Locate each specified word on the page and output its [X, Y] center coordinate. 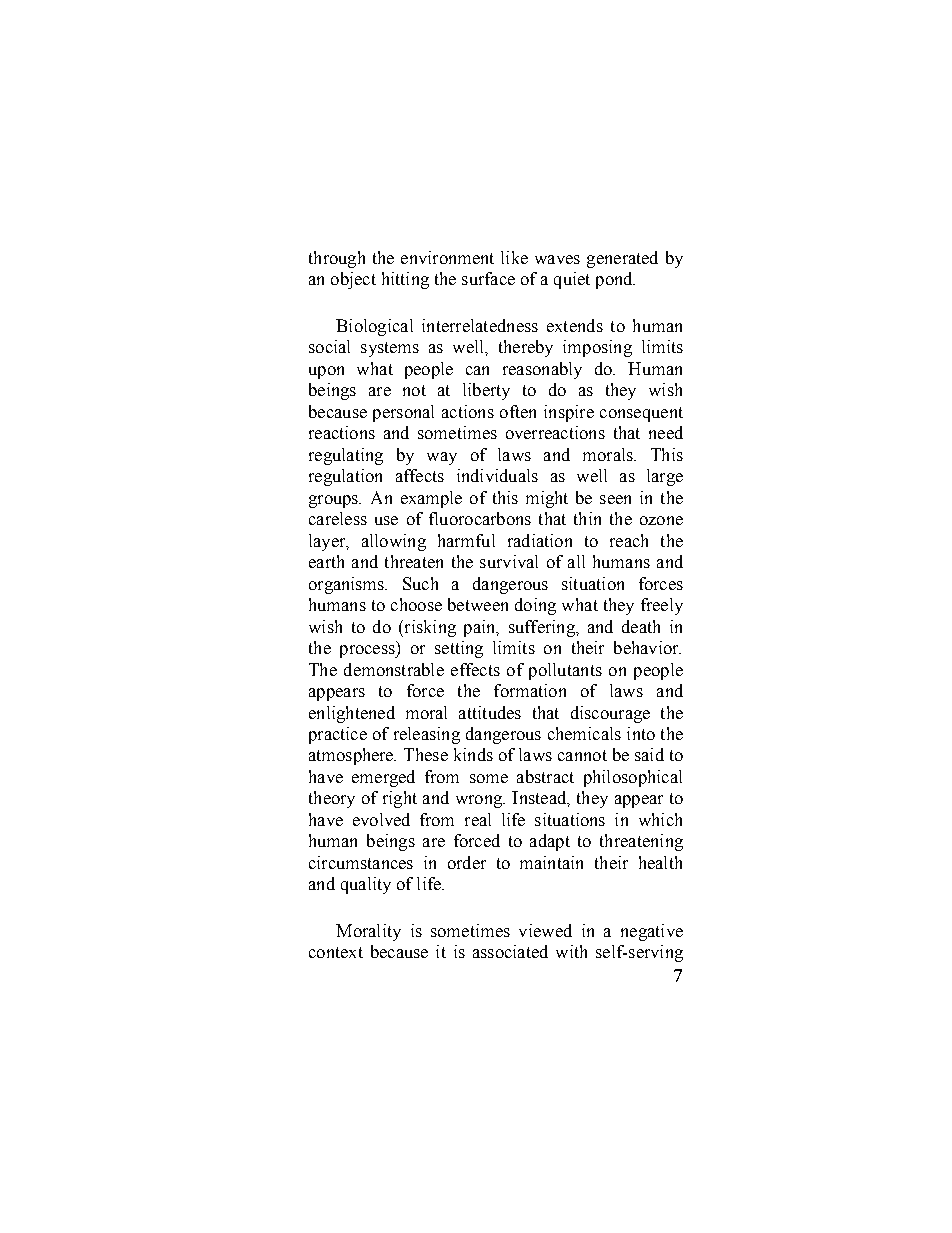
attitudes [490, 712]
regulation [345, 477]
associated [510, 951]
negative [652, 932]
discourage [610, 714]
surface [488, 278]
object [353, 280]
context [336, 952]
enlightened [352, 714]
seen [615, 499]
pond [615, 280]
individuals [497, 475]
